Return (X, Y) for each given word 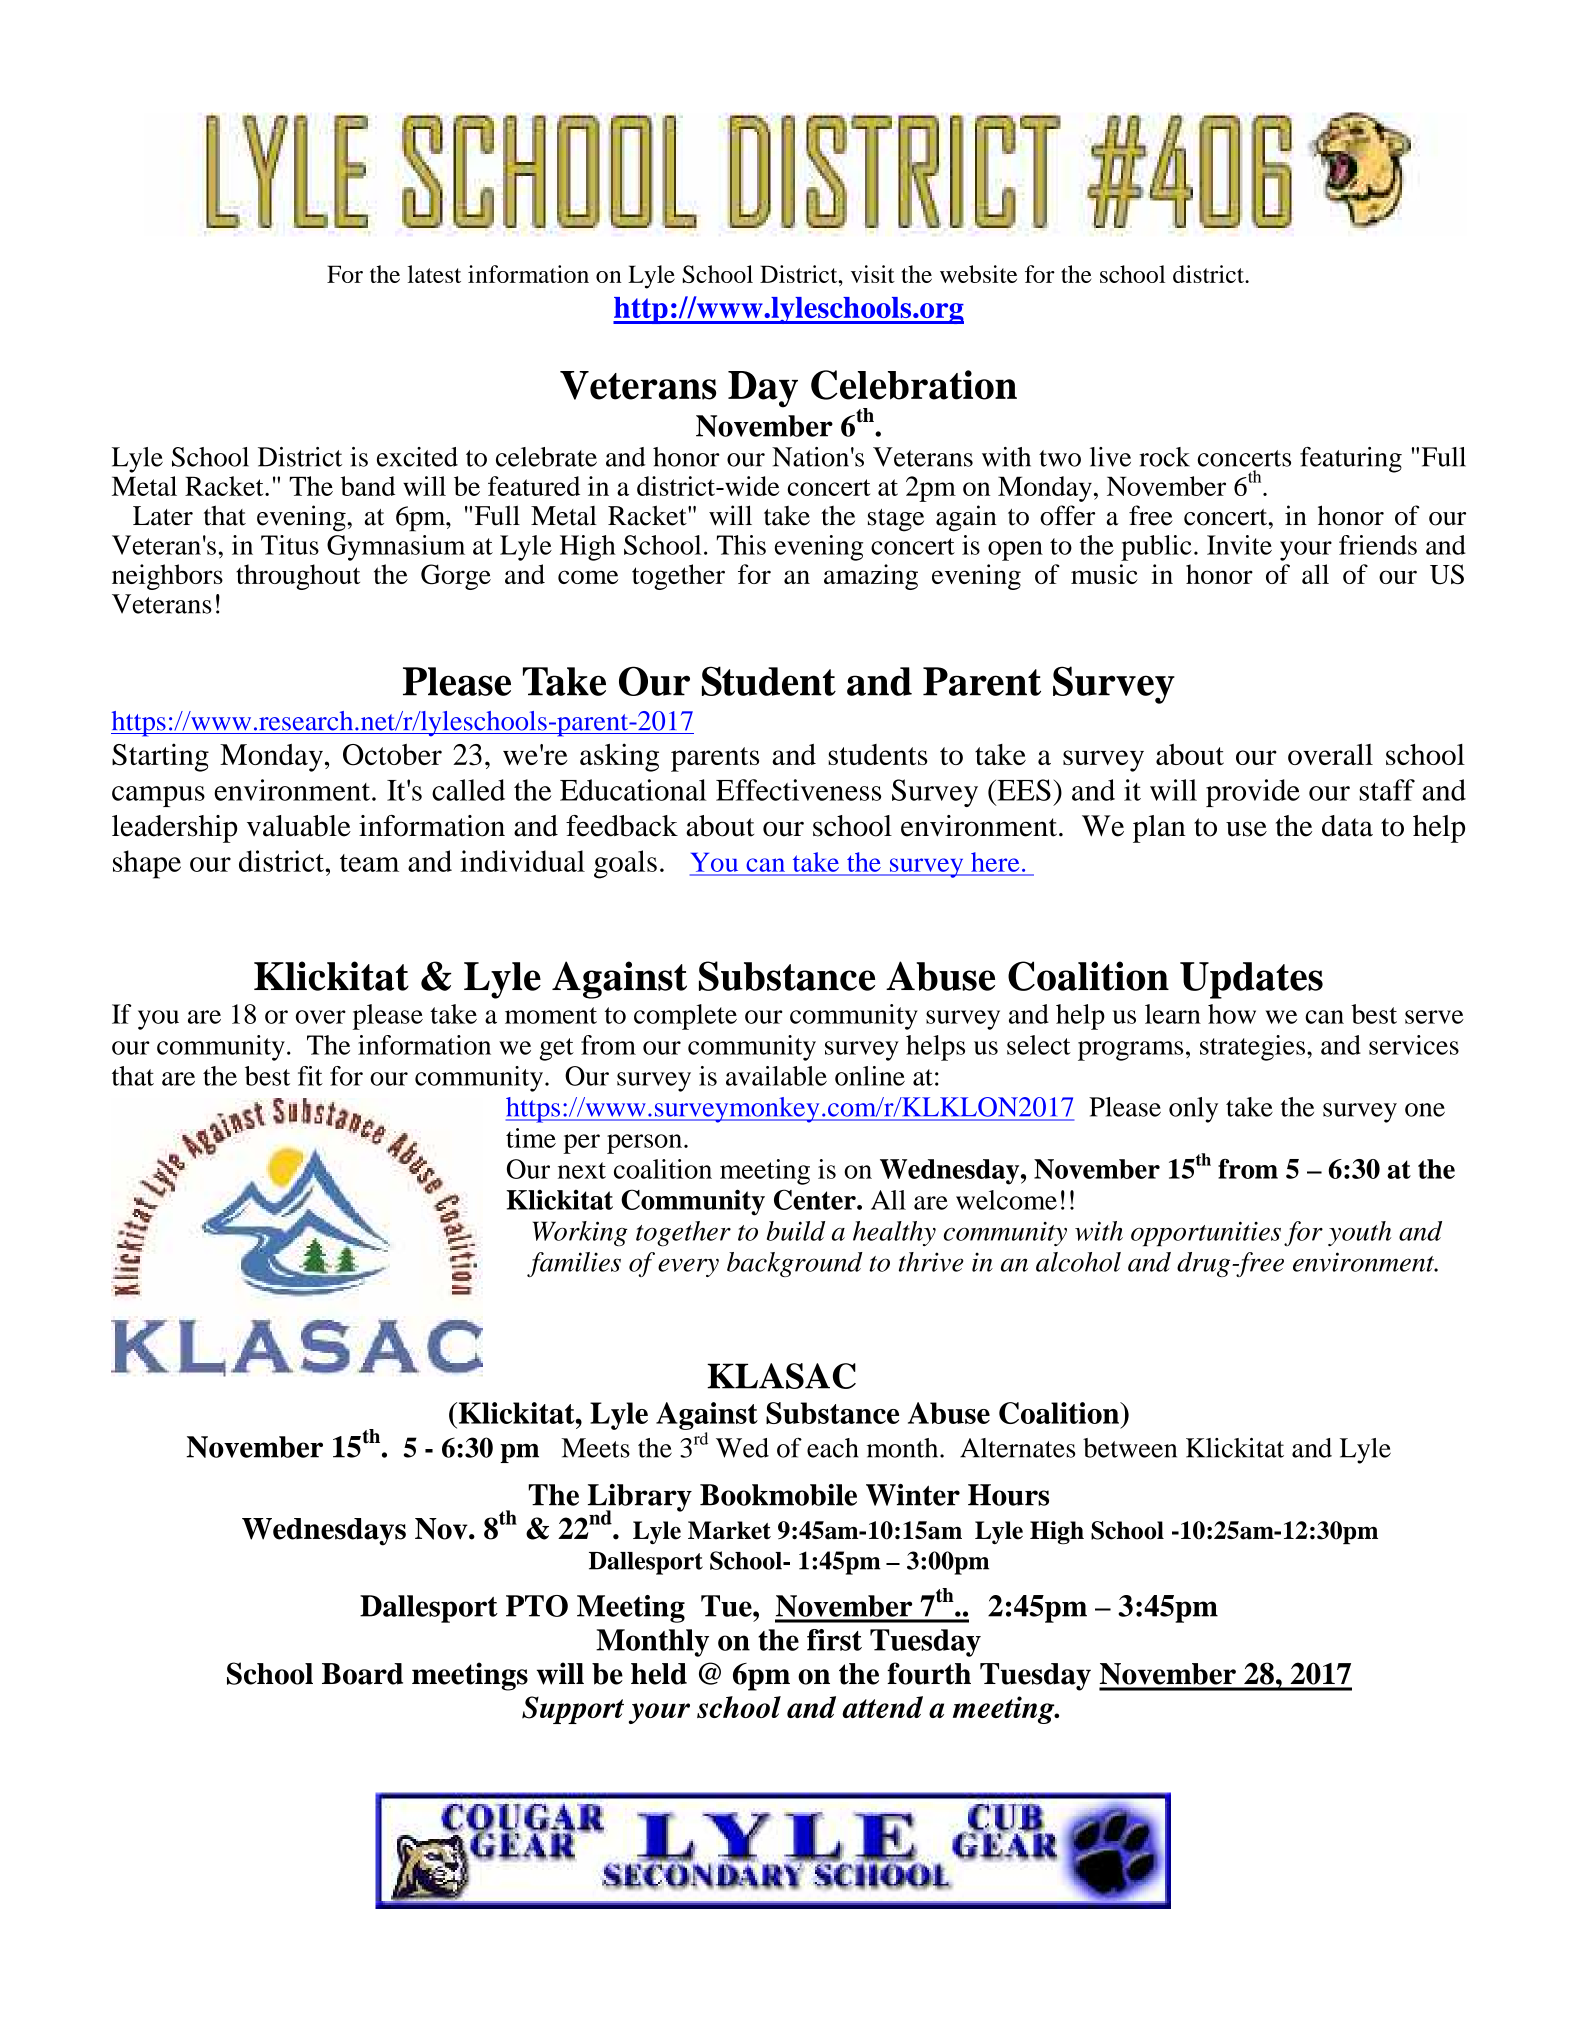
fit (310, 1076)
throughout (298, 577)
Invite (1239, 545)
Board (362, 1674)
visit (873, 274)
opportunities (1206, 1234)
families (574, 1264)
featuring (1351, 460)
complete (685, 1017)
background (795, 1264)
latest (434, 274)
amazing (871, 577)
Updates (1251, 980)
